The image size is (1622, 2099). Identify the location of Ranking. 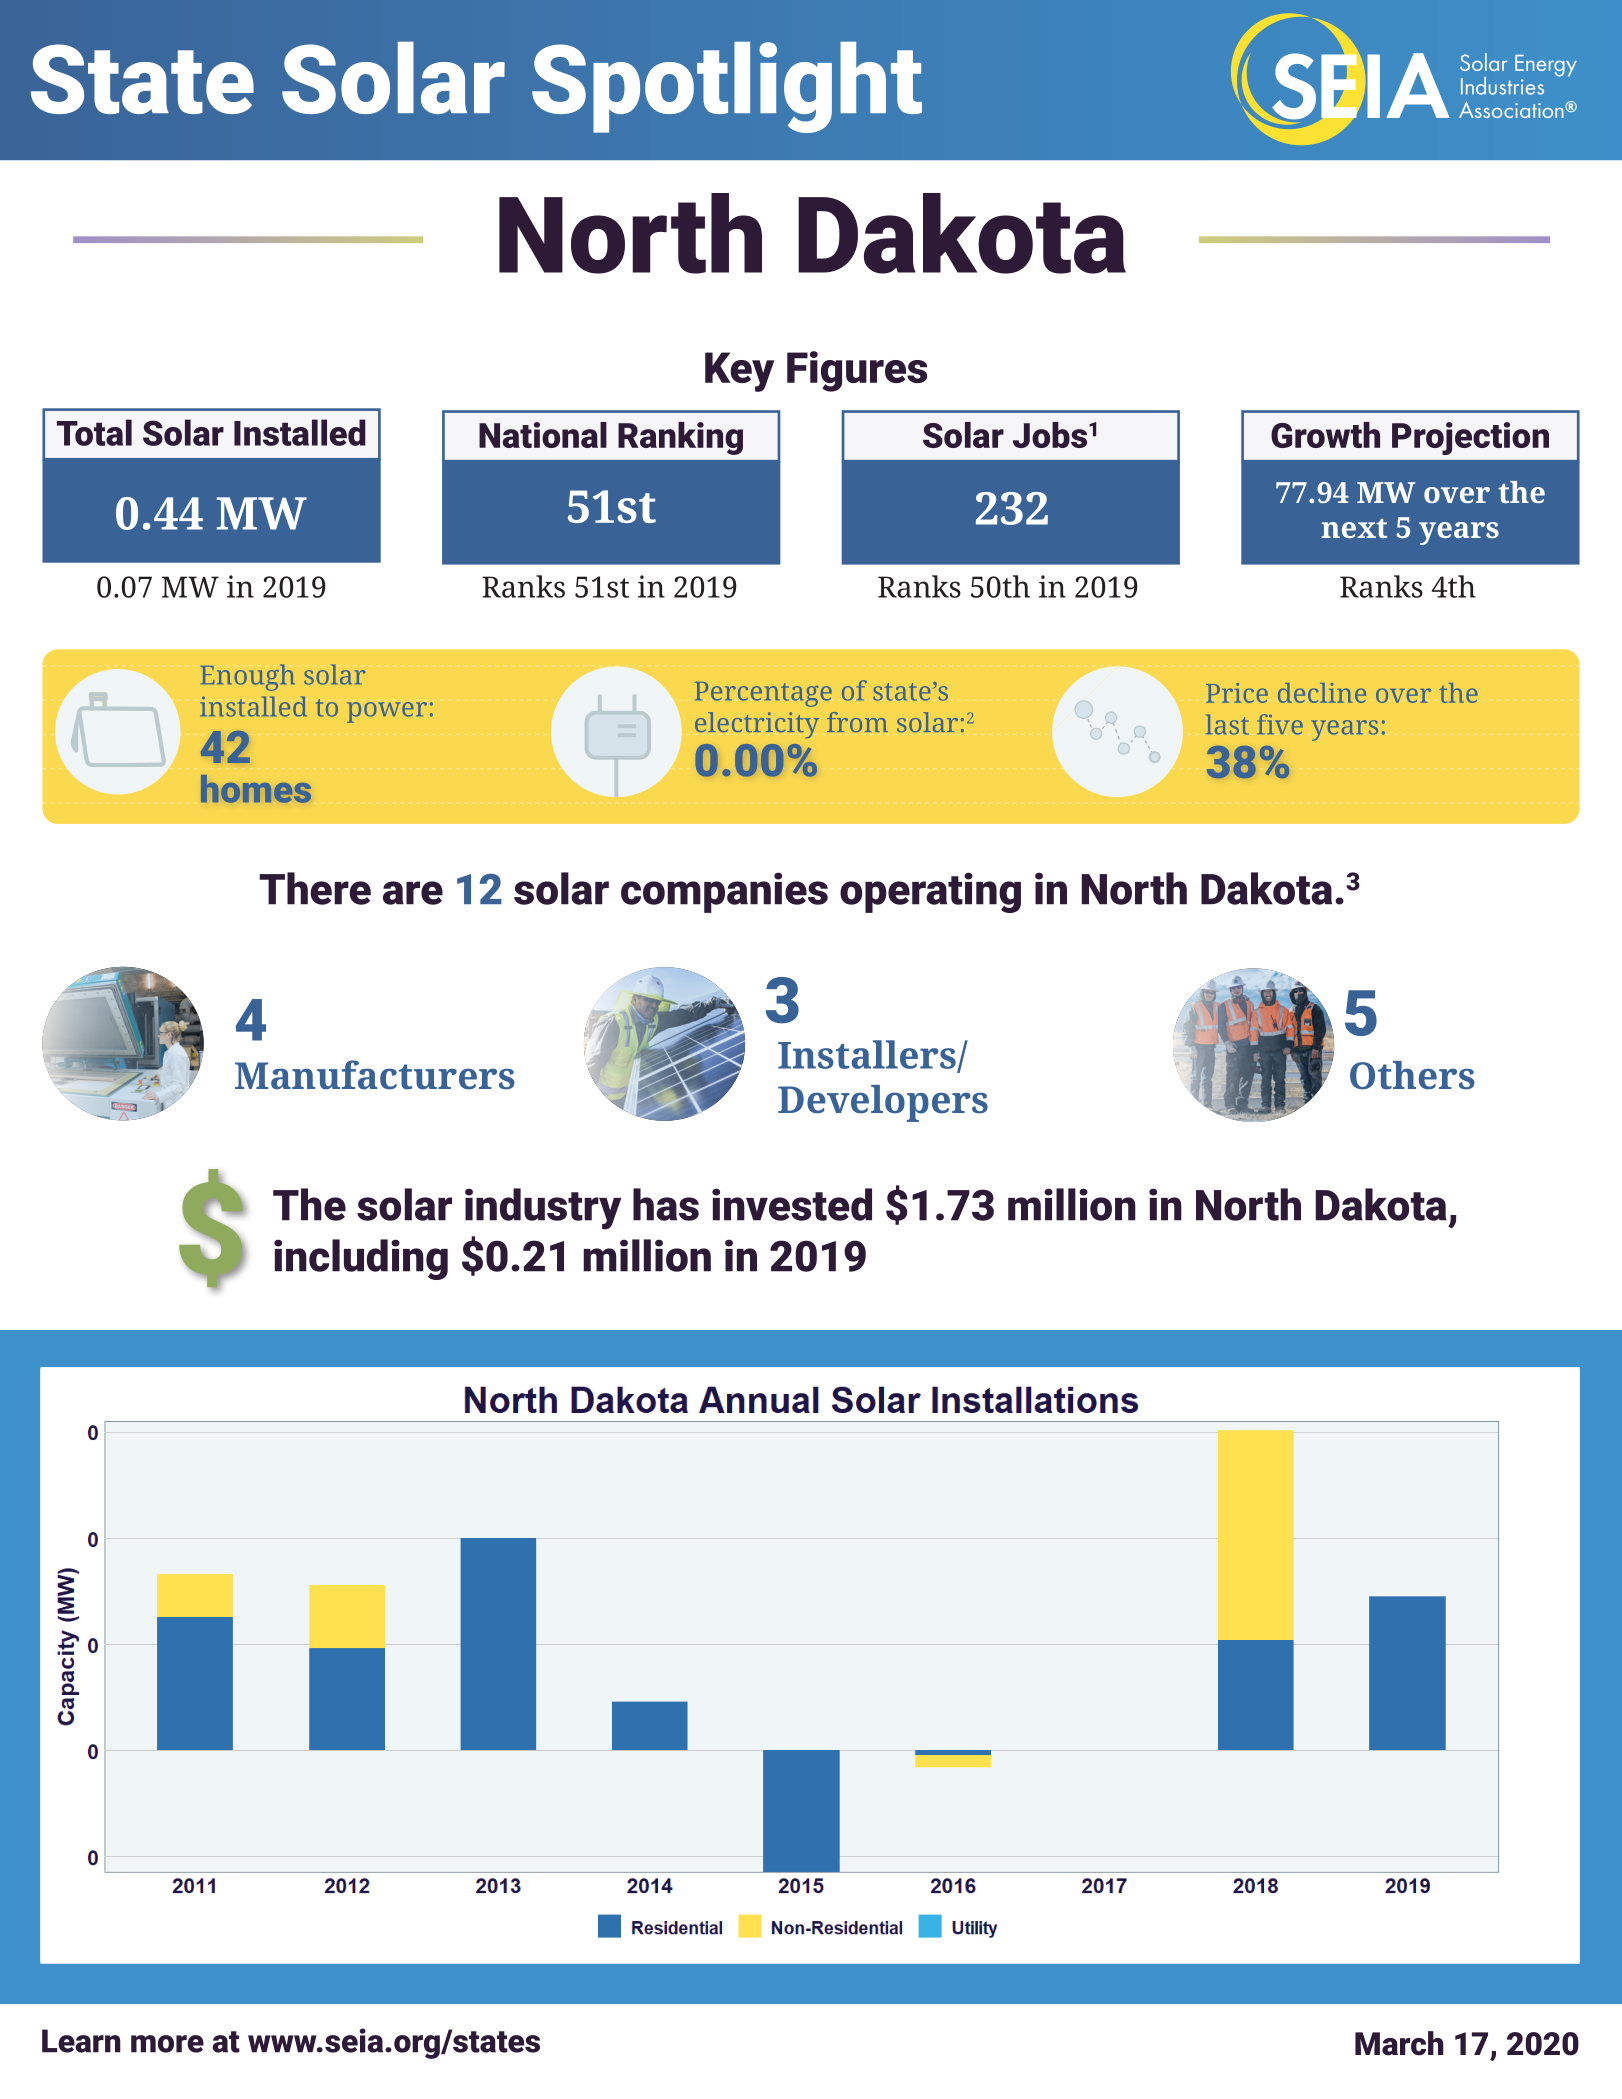
(680, 438).
